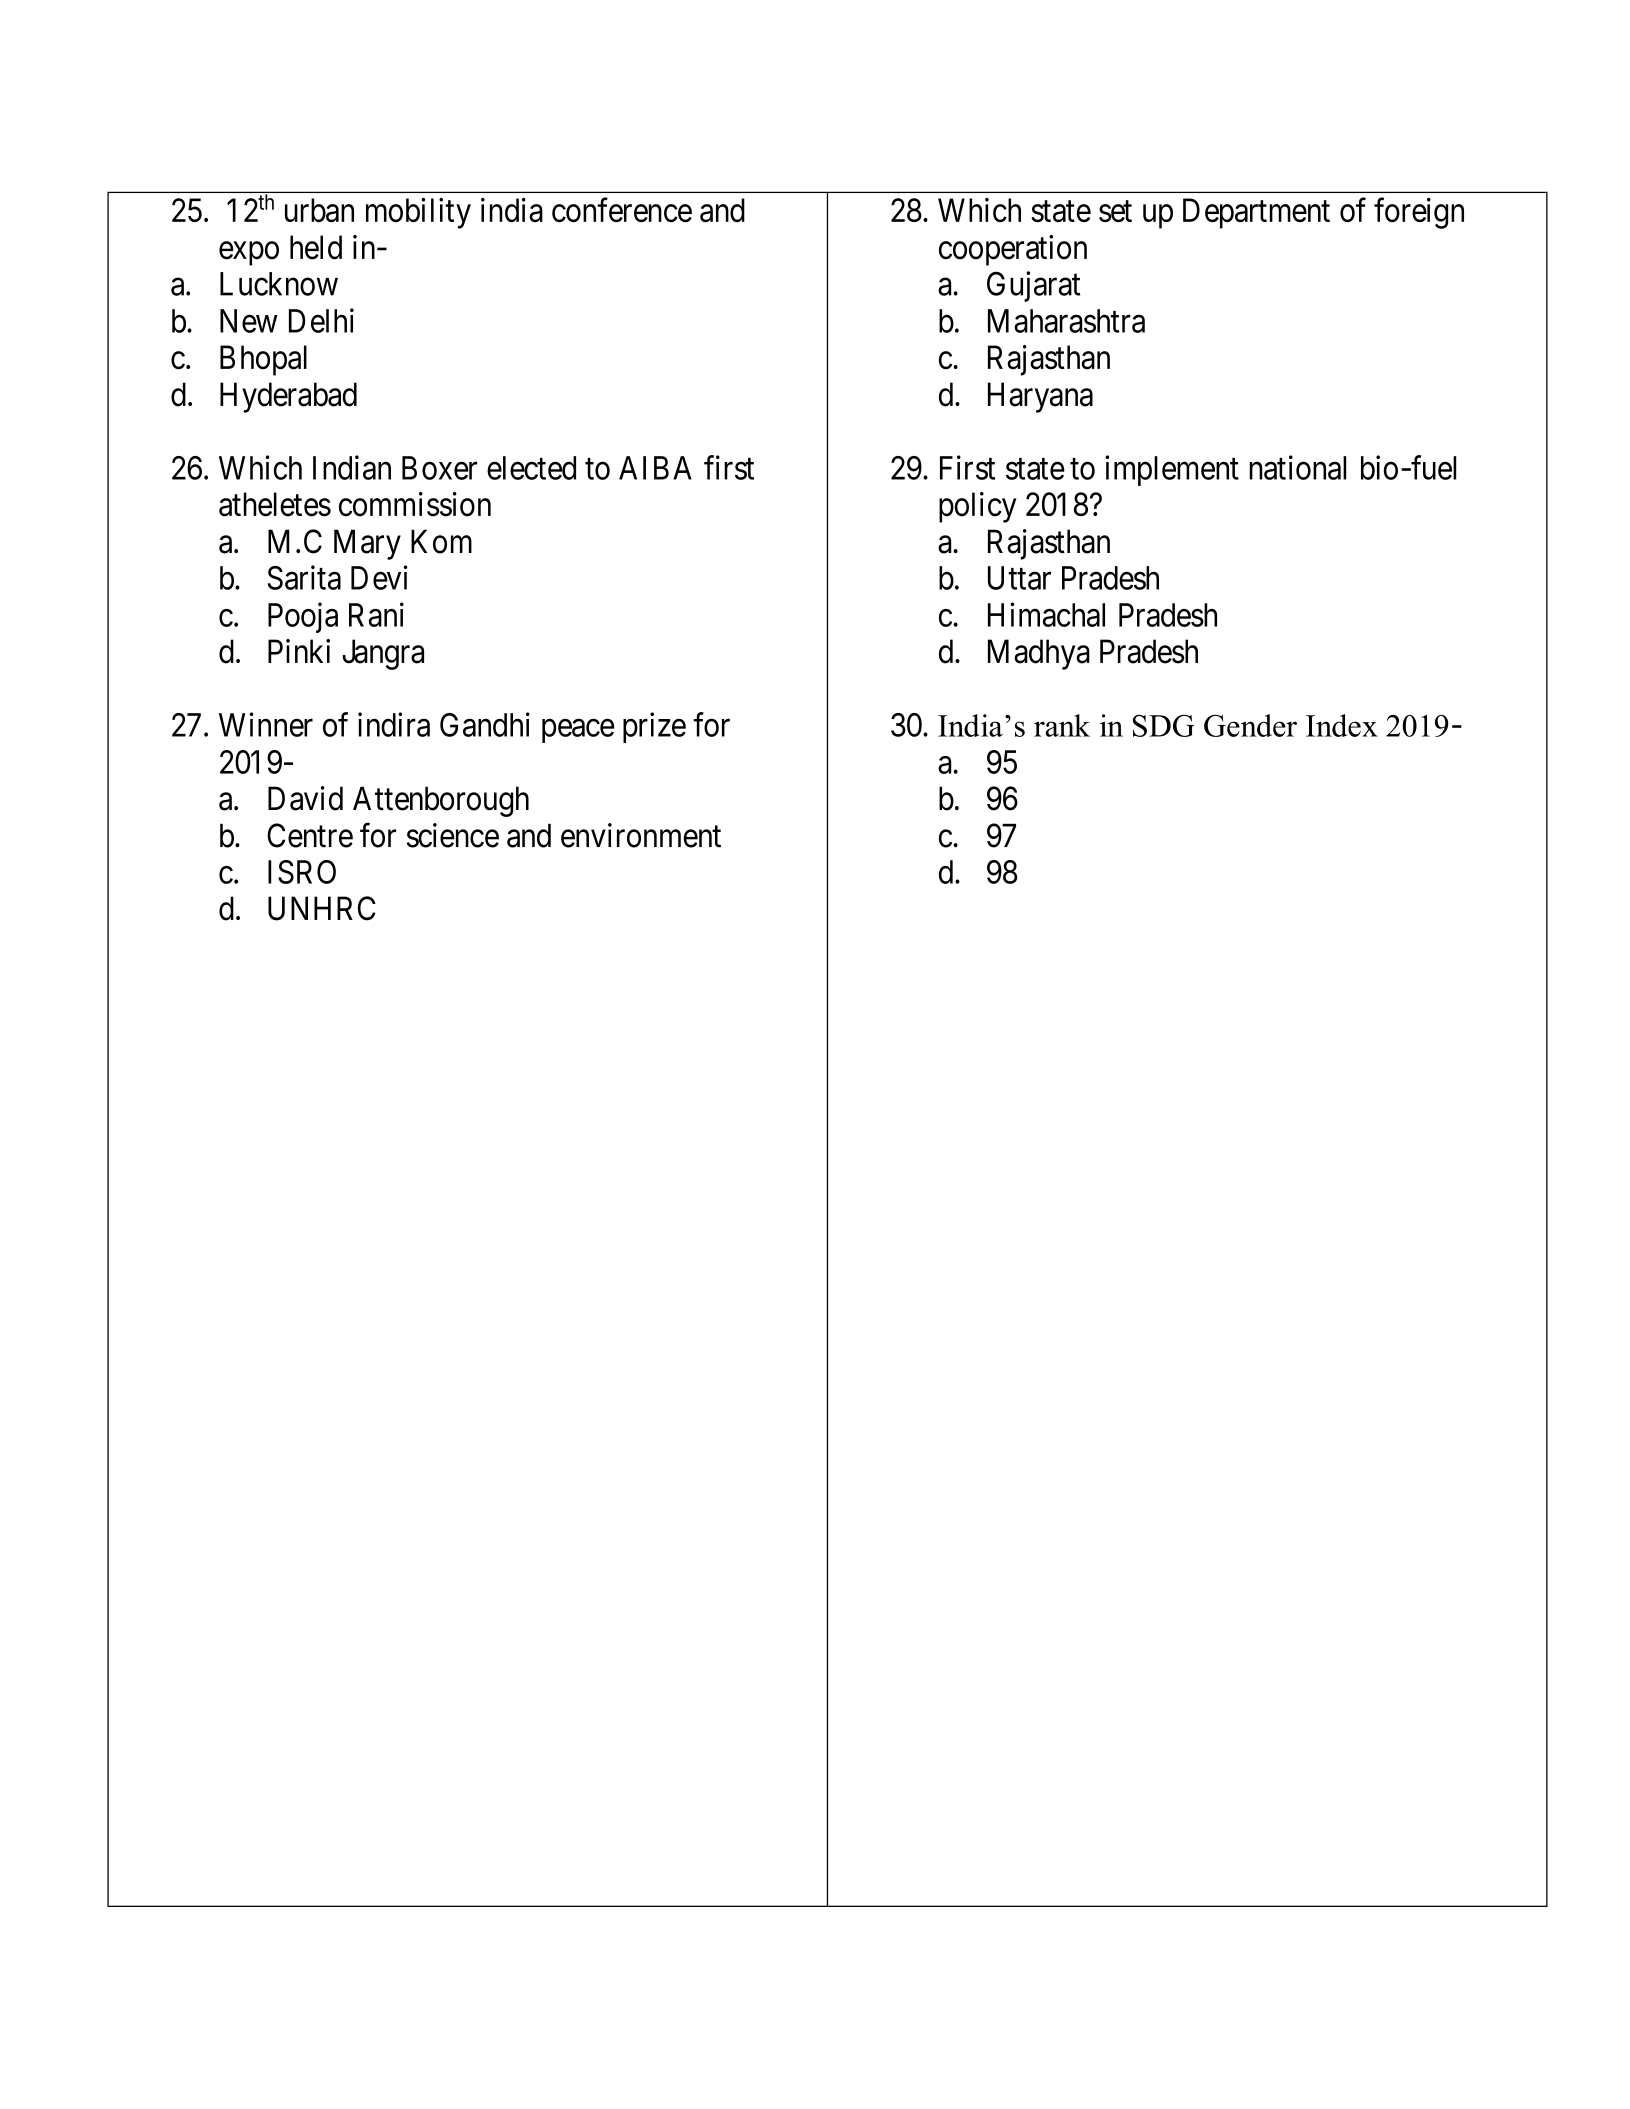 Image resolution: width=1630 pixels, height=2109 pixels. What do you see at coordinates (978, 507) in the screenshot?
I see `policy` at bounding box center [978, 507].
